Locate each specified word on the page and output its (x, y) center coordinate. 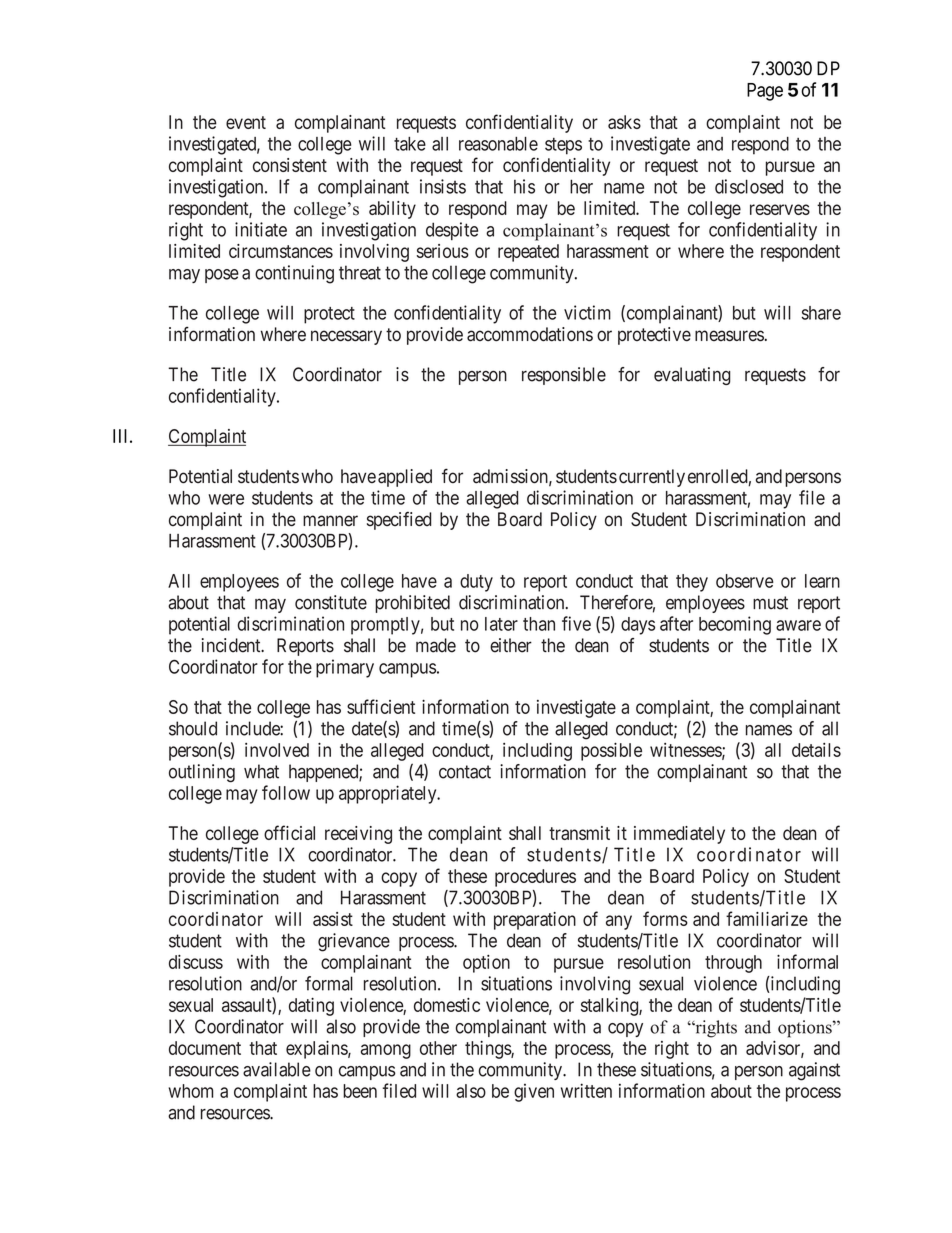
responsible (564, 376)
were (226, 499)
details (816, 750)
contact (465, 772)
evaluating (692, 376)
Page (765, 92)
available (277, 1069)
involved (277, 750)
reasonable (498, 144)
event (246, 122)
